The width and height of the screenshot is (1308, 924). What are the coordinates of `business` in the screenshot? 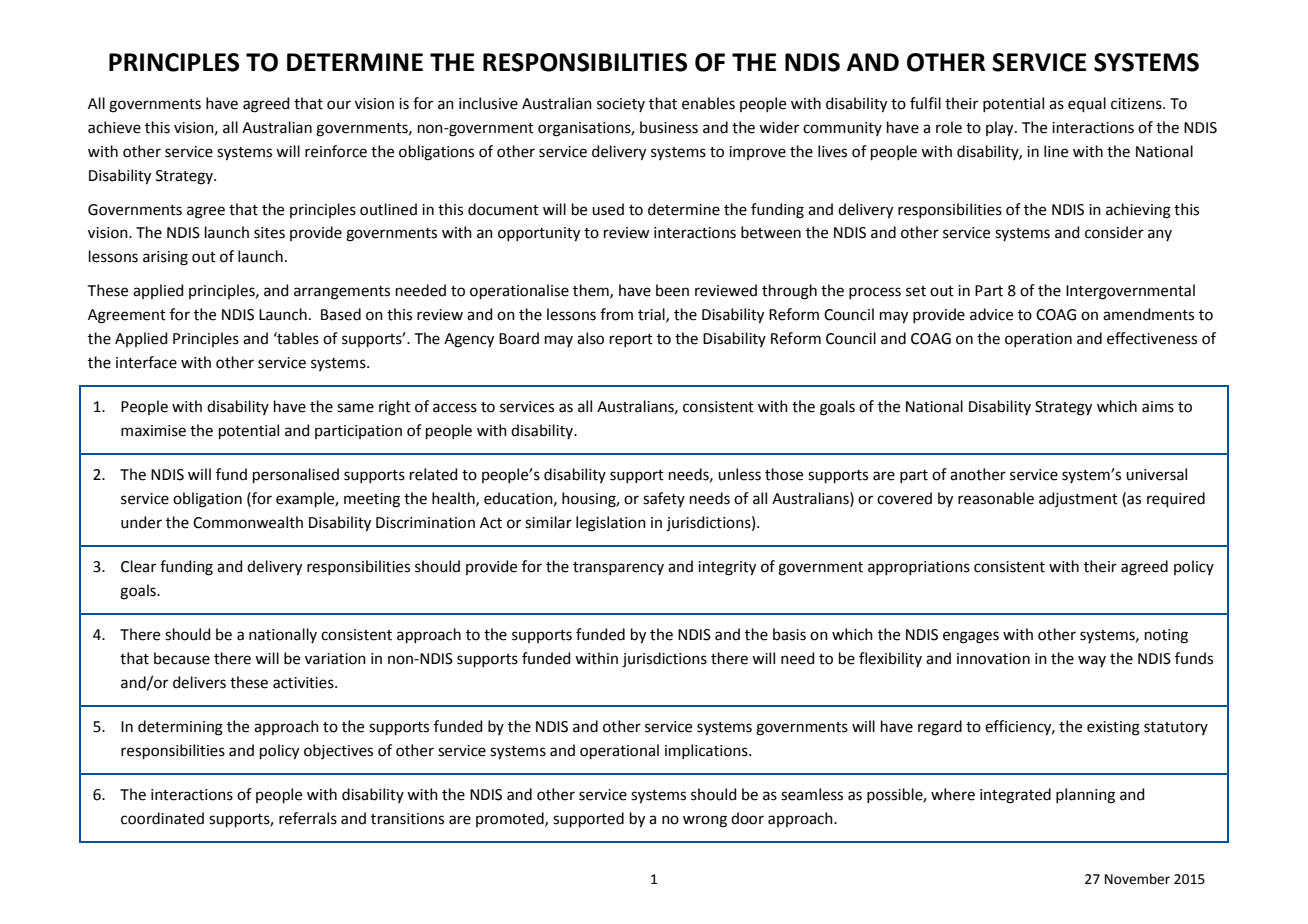 It's located at (669, 127).
